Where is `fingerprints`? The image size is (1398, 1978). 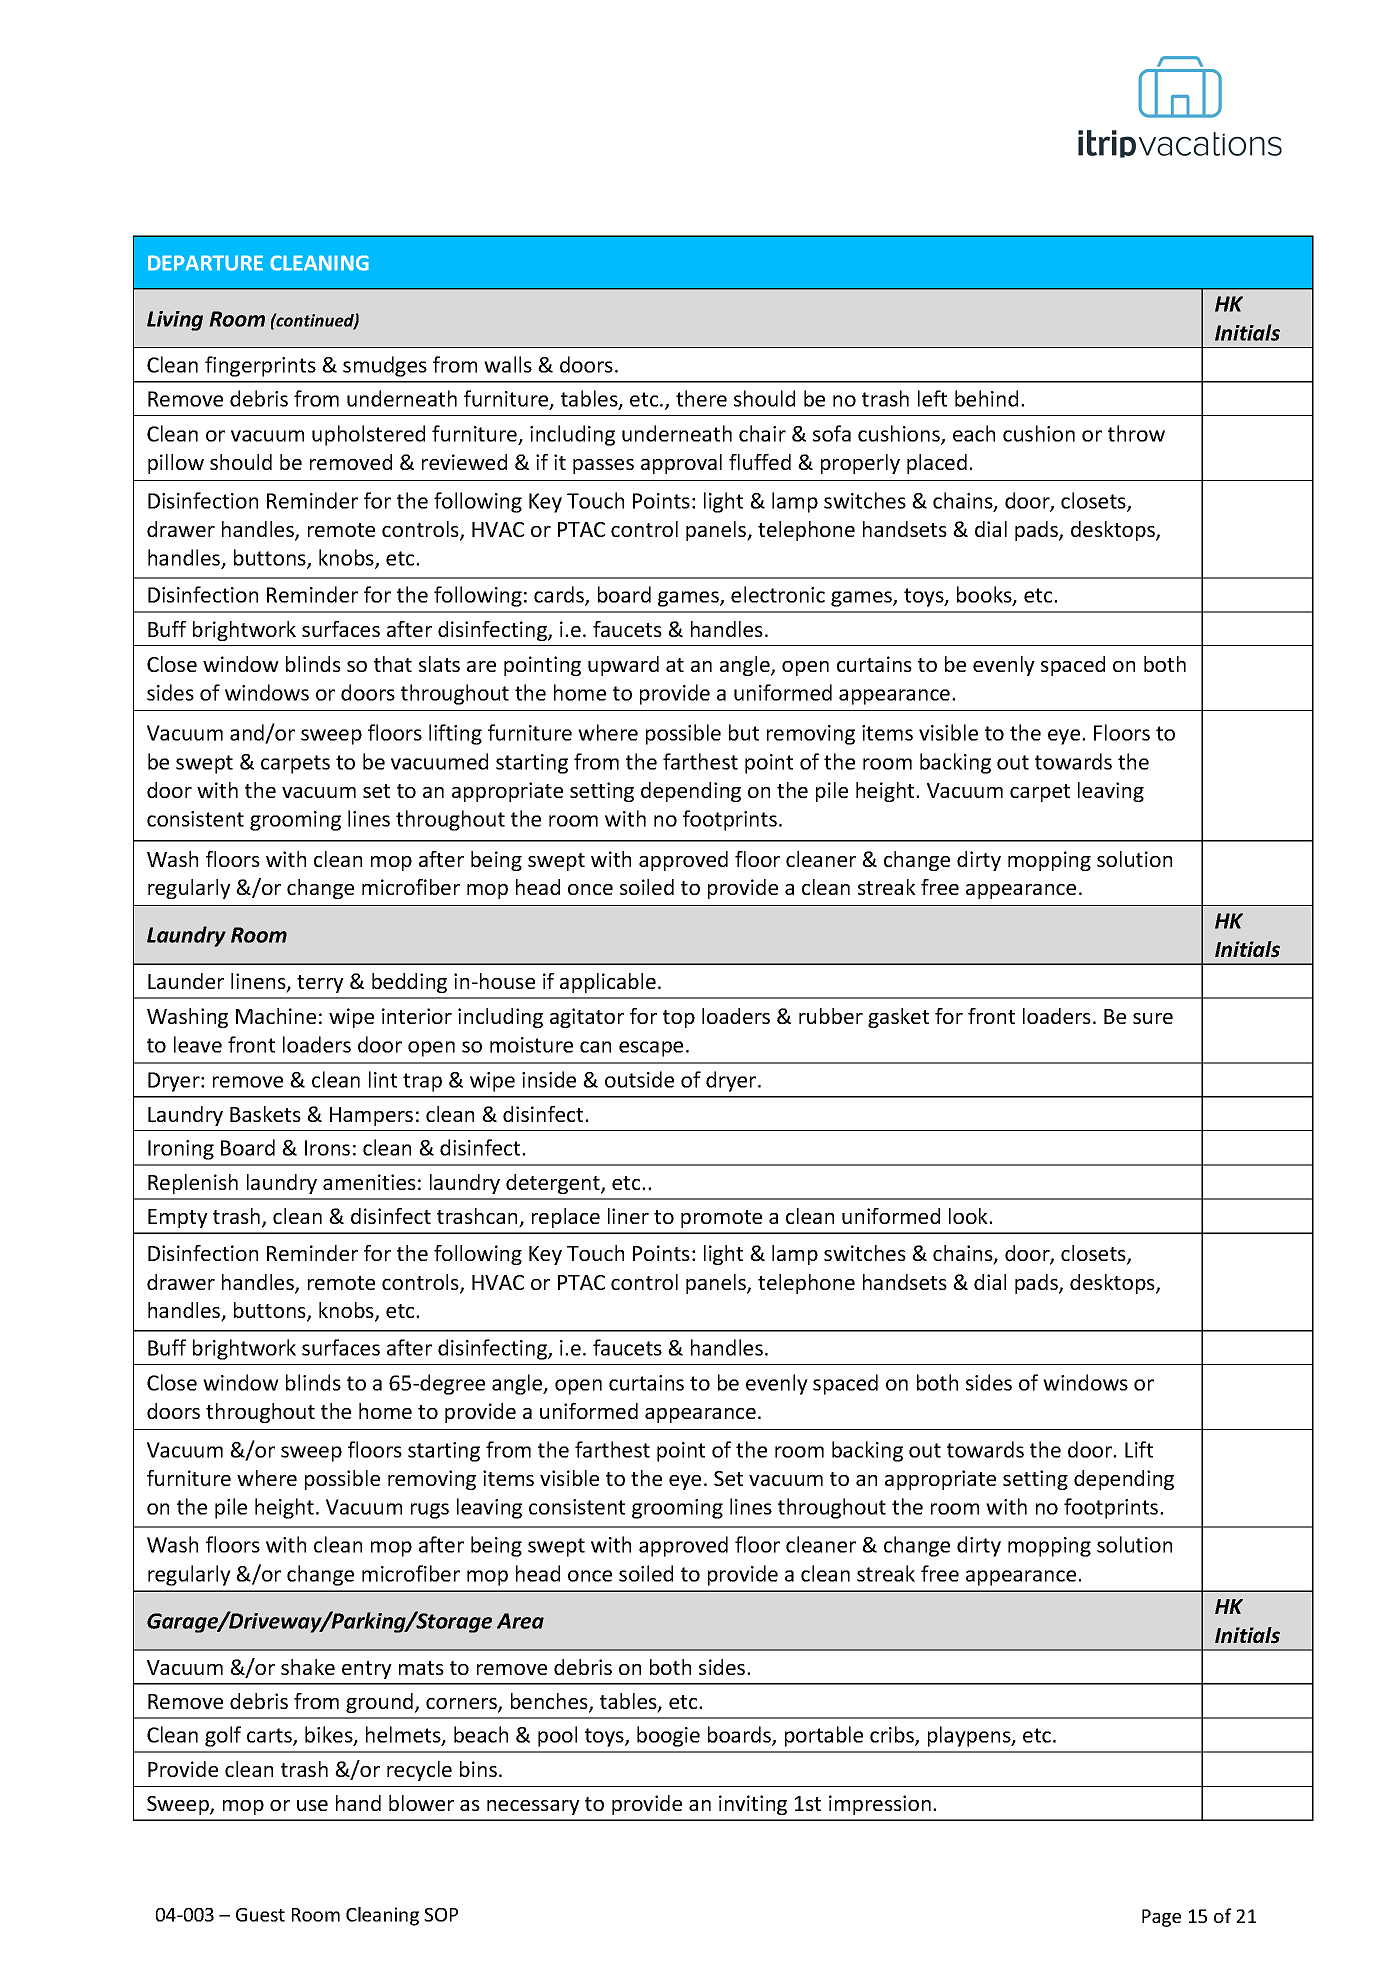
fingerprints is located at coordinates (260, 366).
